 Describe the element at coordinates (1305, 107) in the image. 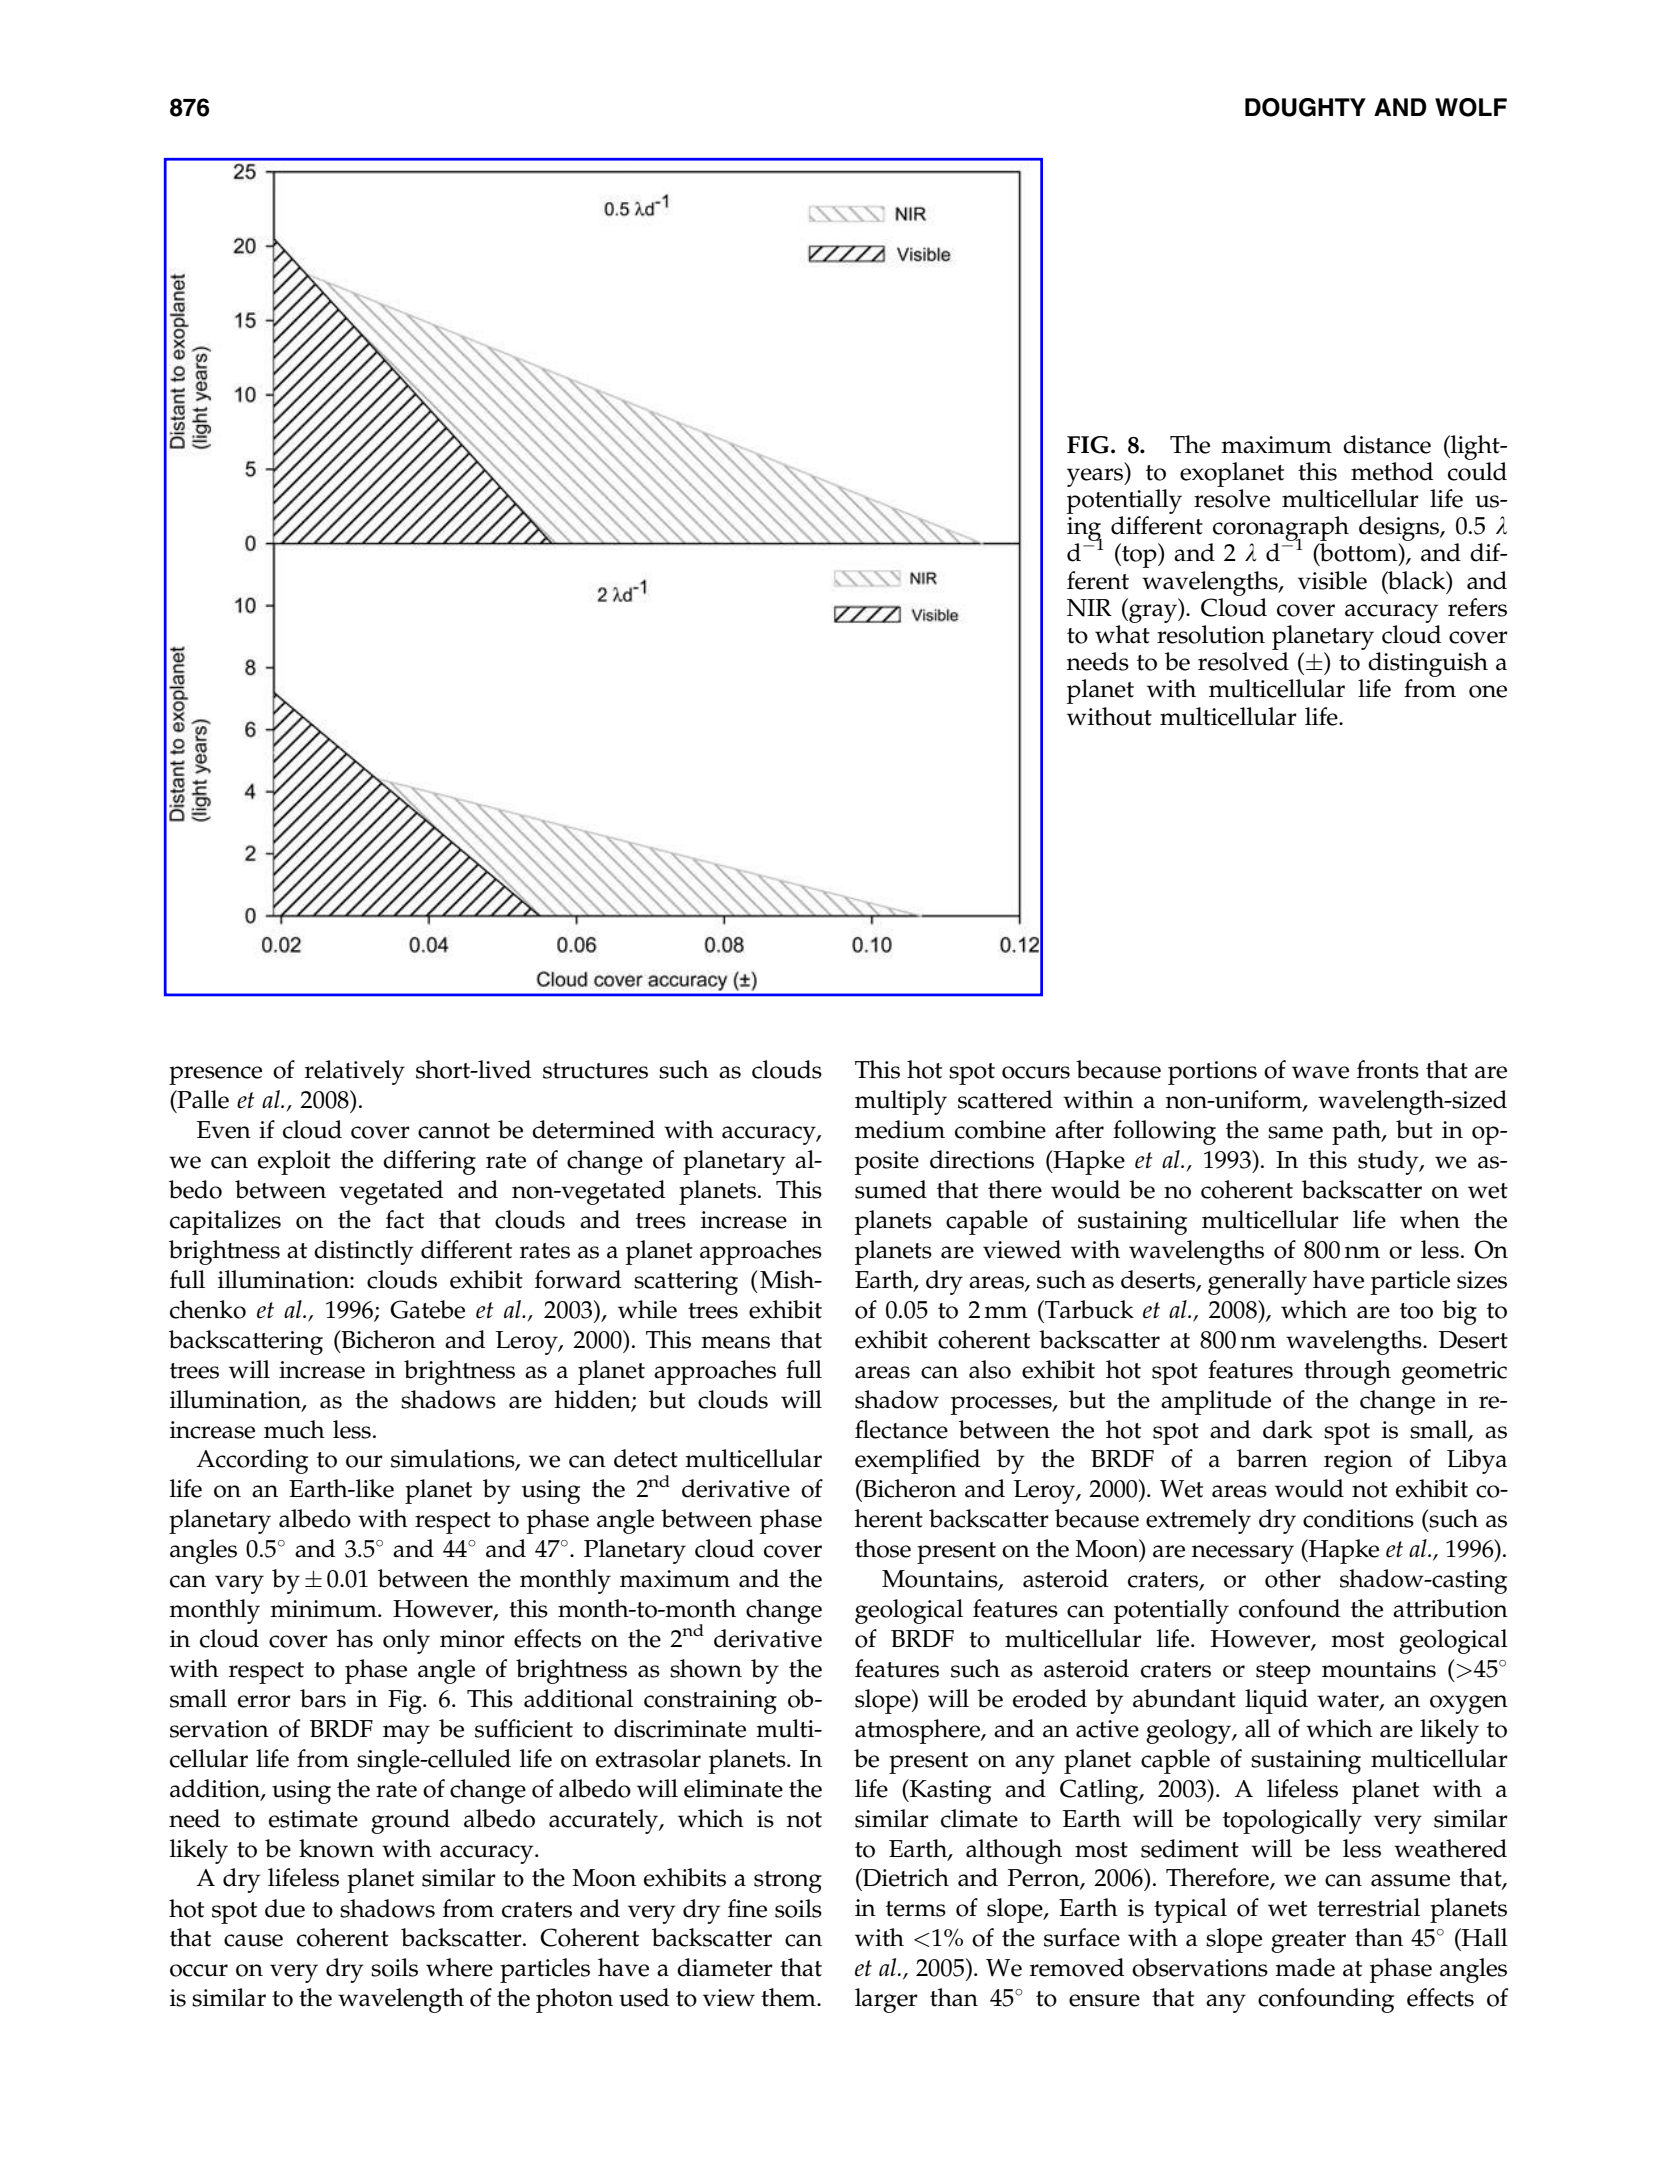

I see `DOUGHTY` at that location.
